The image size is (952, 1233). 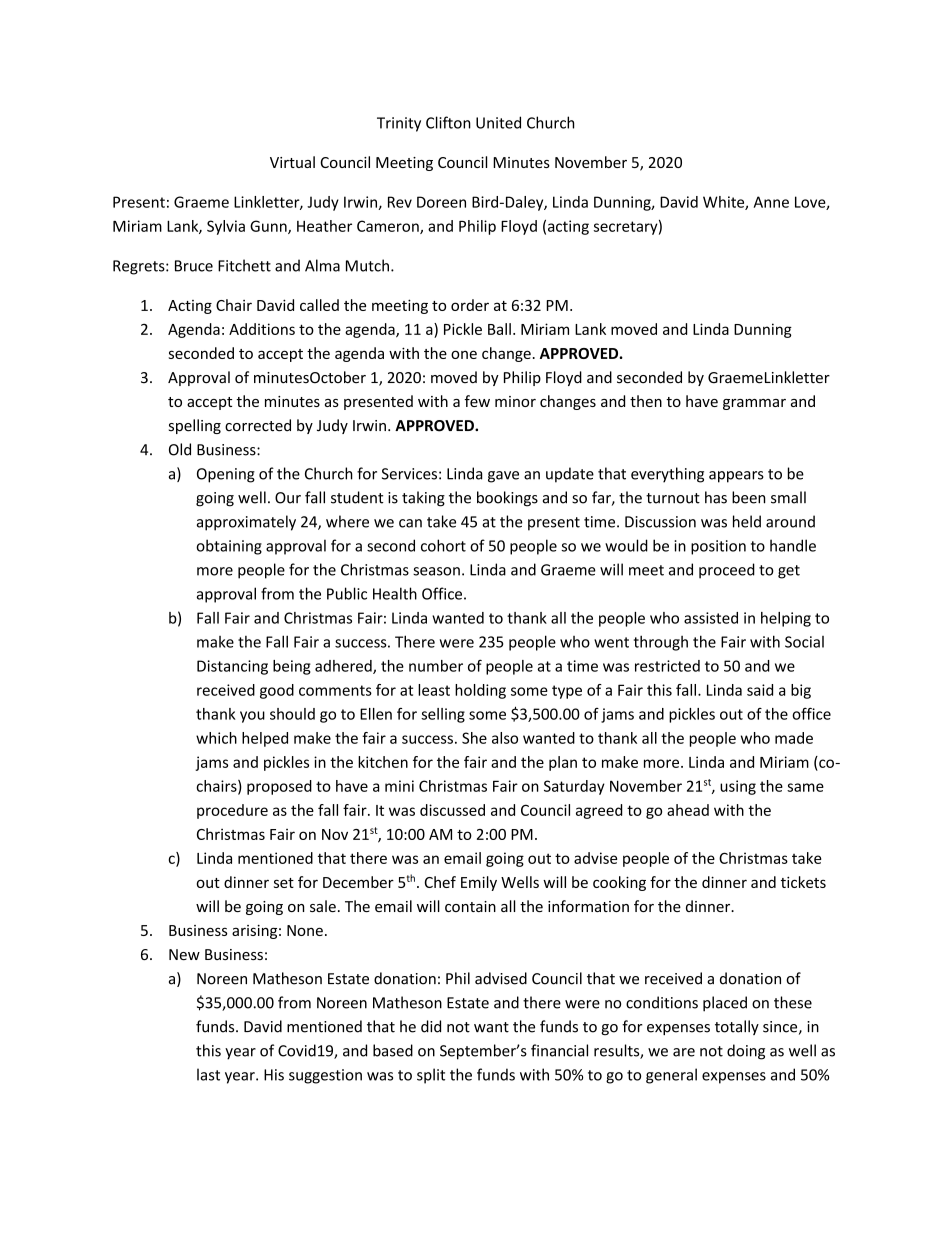 What do you see at coordinates (292, 162) in the screenshot?
I see `Virtual` at bounding box center [292, 162].
